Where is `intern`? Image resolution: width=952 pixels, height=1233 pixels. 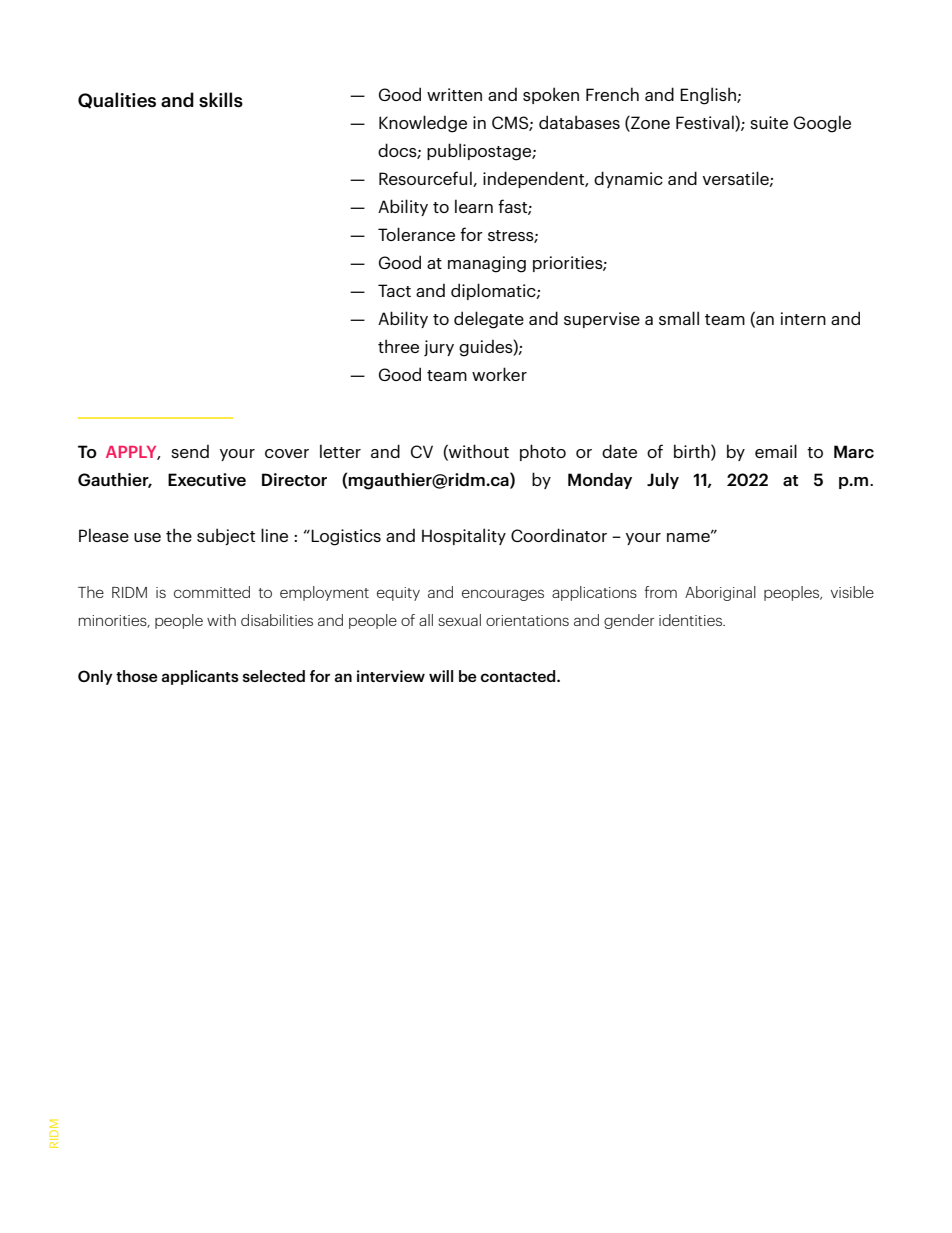 intern is located at coordinates (803, 318).
